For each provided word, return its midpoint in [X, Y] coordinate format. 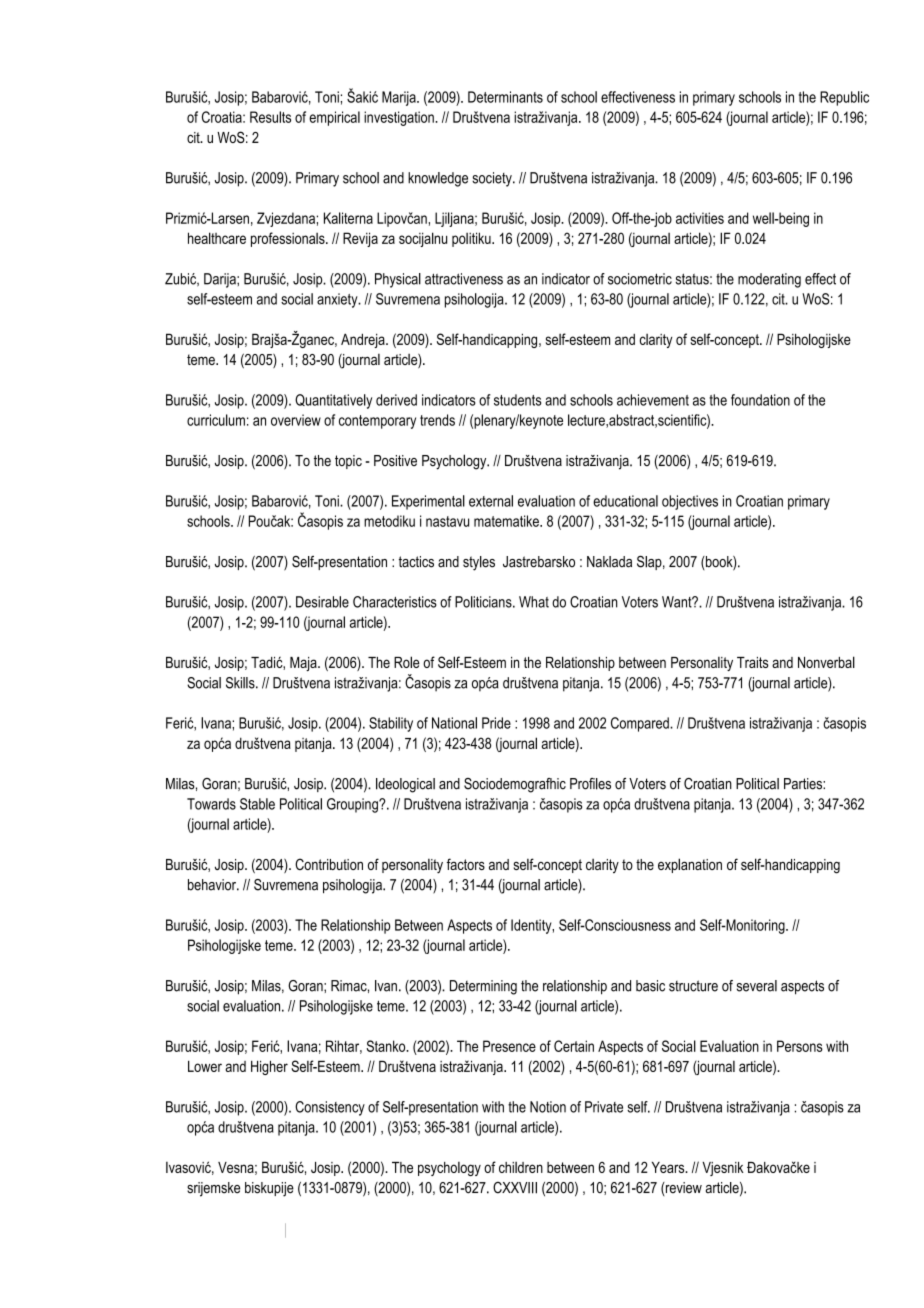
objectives [690, 502]
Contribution [329, 864]
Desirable [322, 602]
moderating [769, 280]
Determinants [505, 97]
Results [270, 117]
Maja [304, 664]
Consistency [330, 1108]
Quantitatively [333, 401]
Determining [483, 987]
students [517, 400]
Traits [753, 662]
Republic [844, 98]
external [491, 501]
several [757, 986]
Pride [496, 723]
